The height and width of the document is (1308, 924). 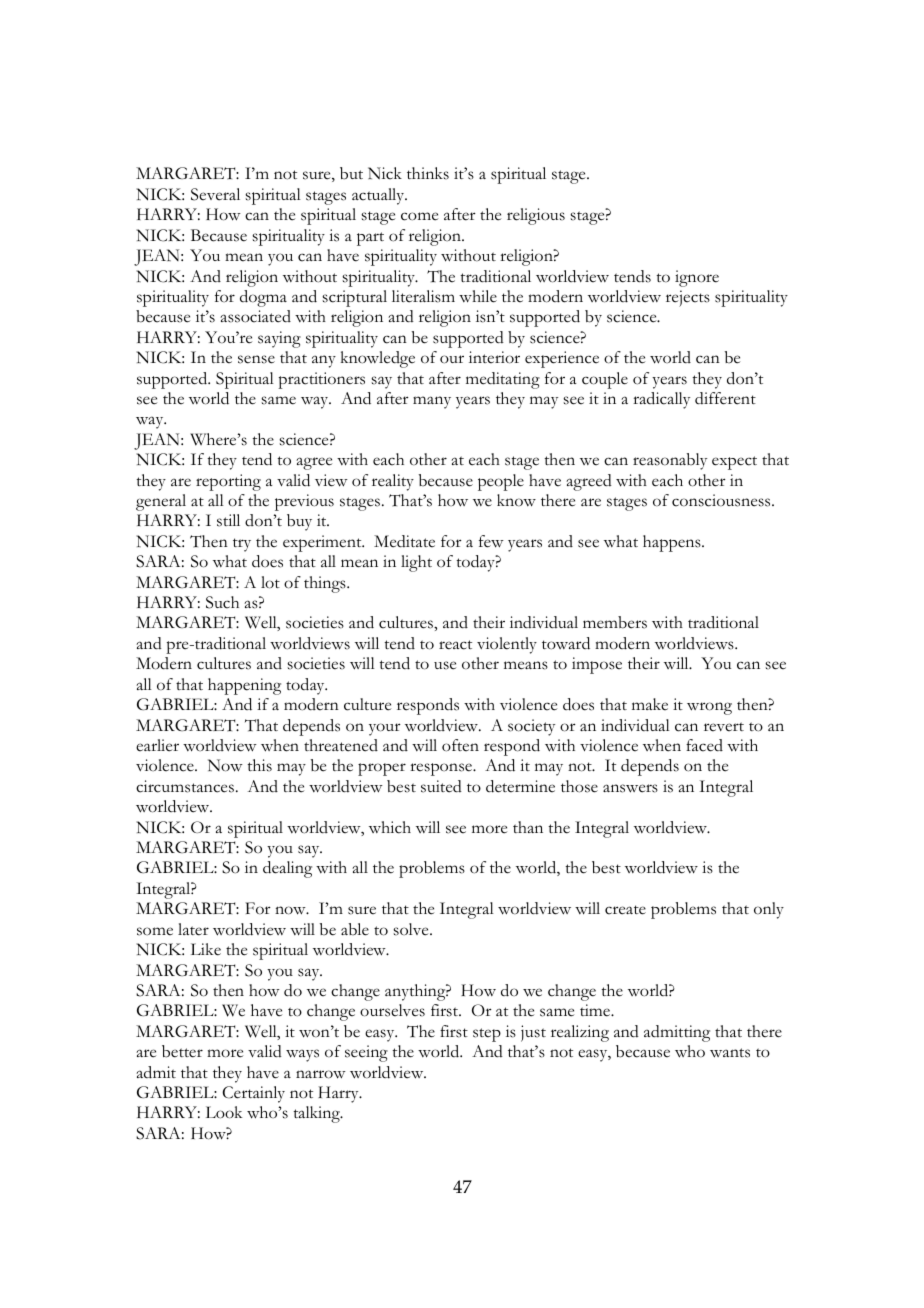 I want to click on Such, so click(x=222, y=602).
